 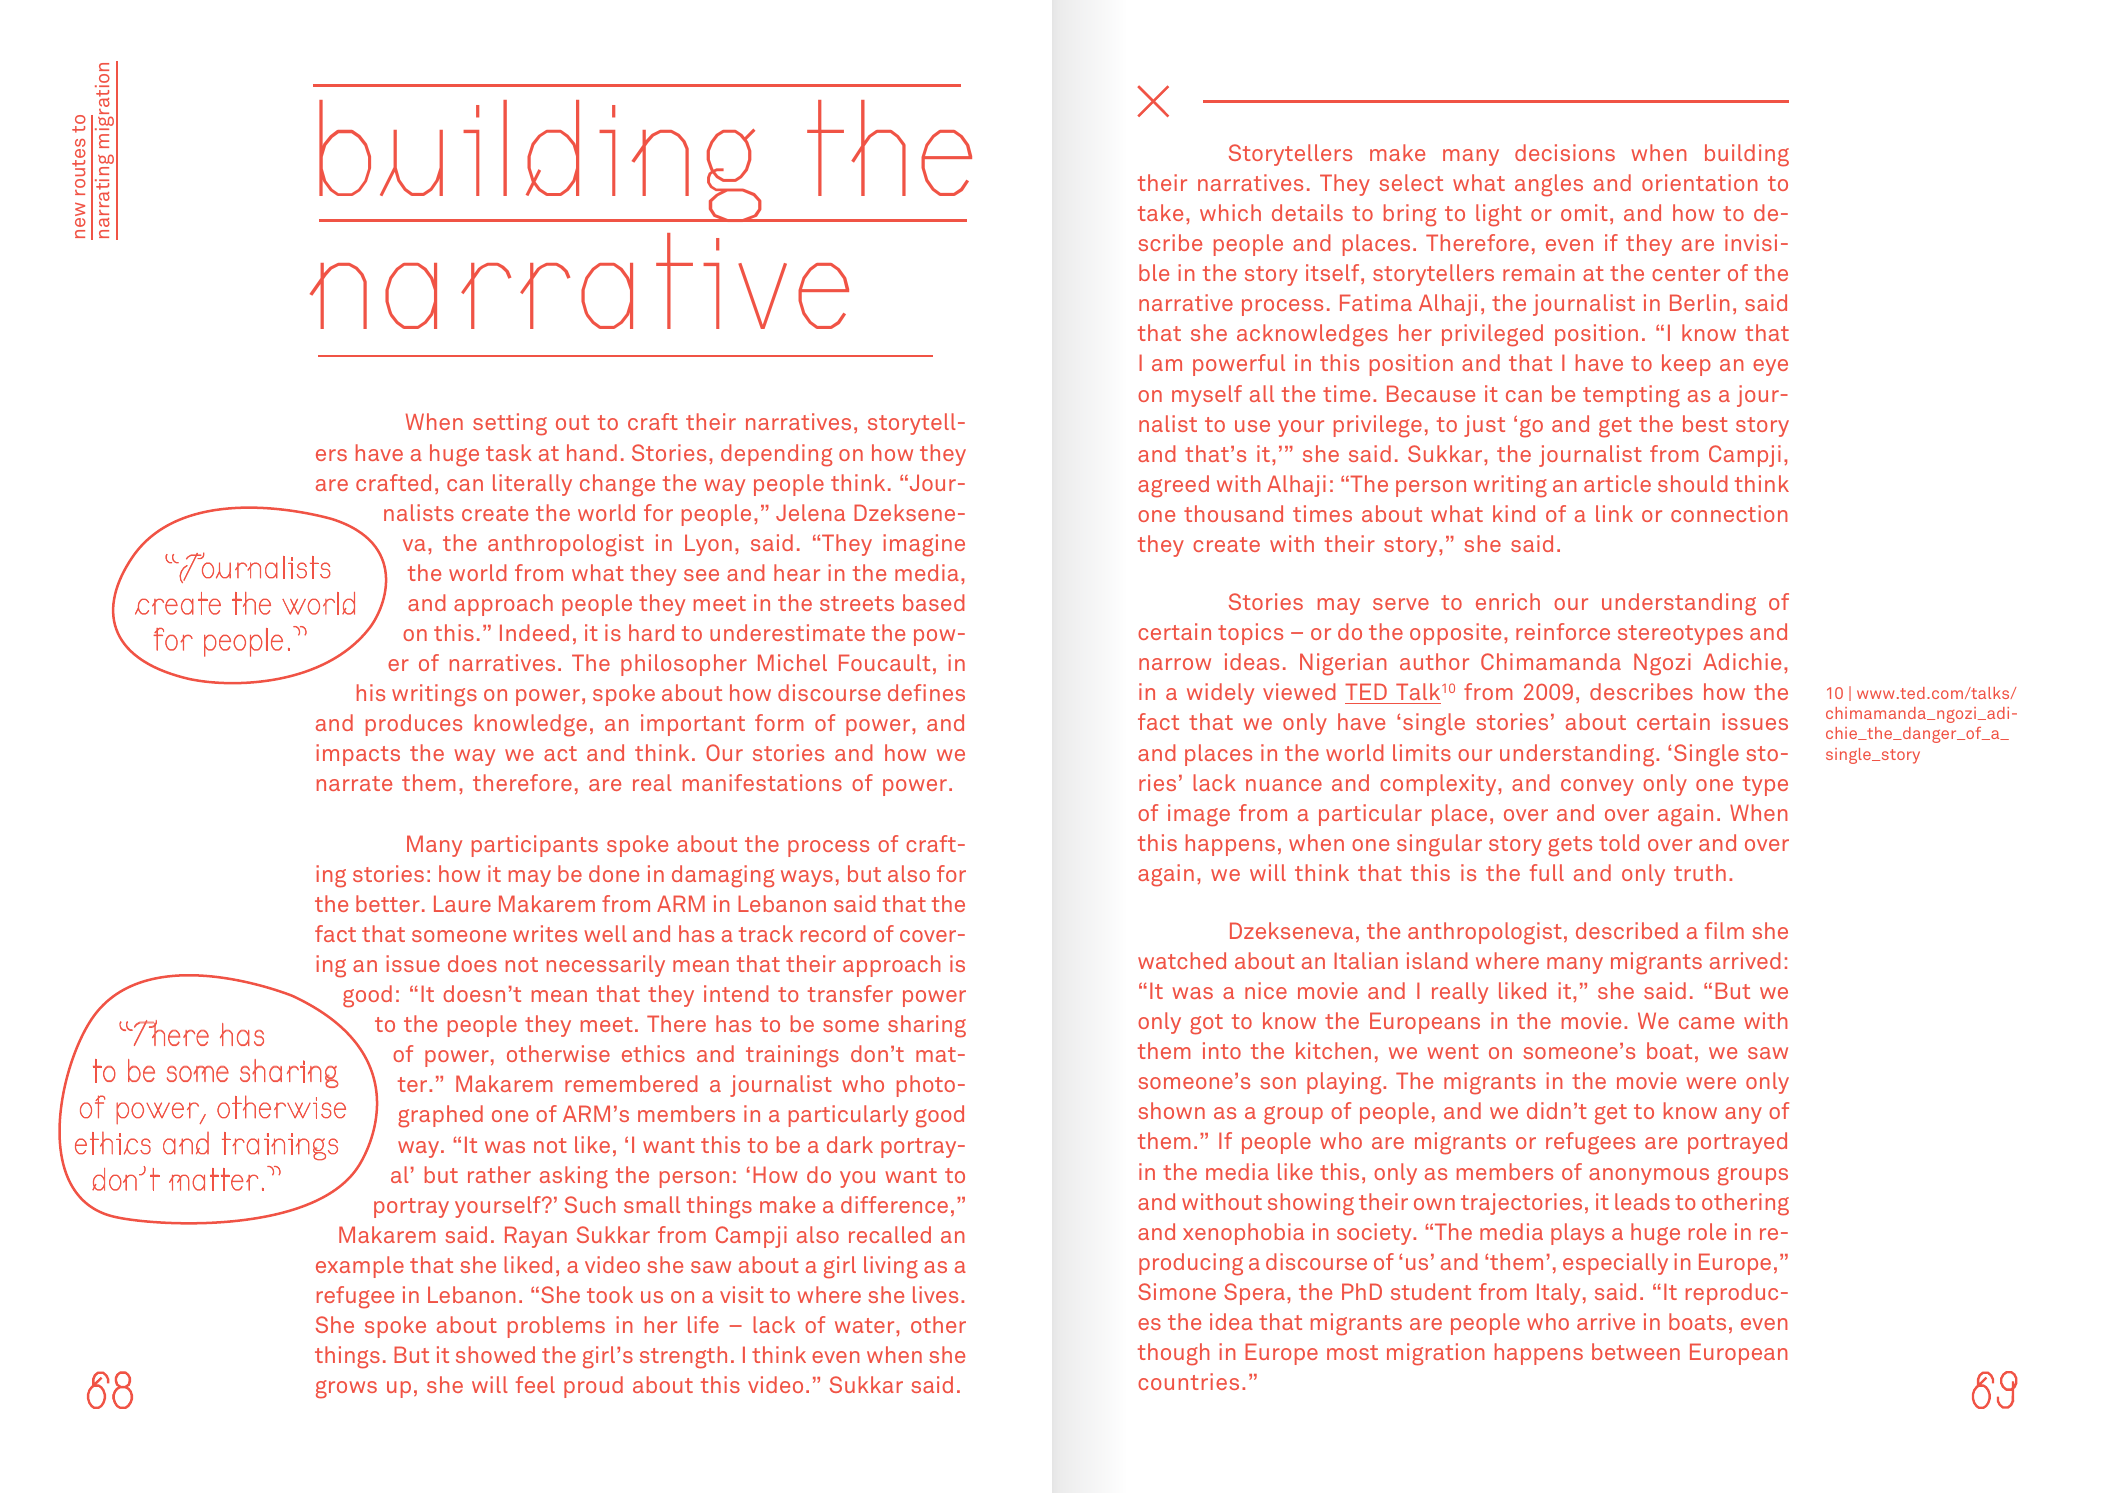 I want to click on setting, so click(x=510, y=424).
